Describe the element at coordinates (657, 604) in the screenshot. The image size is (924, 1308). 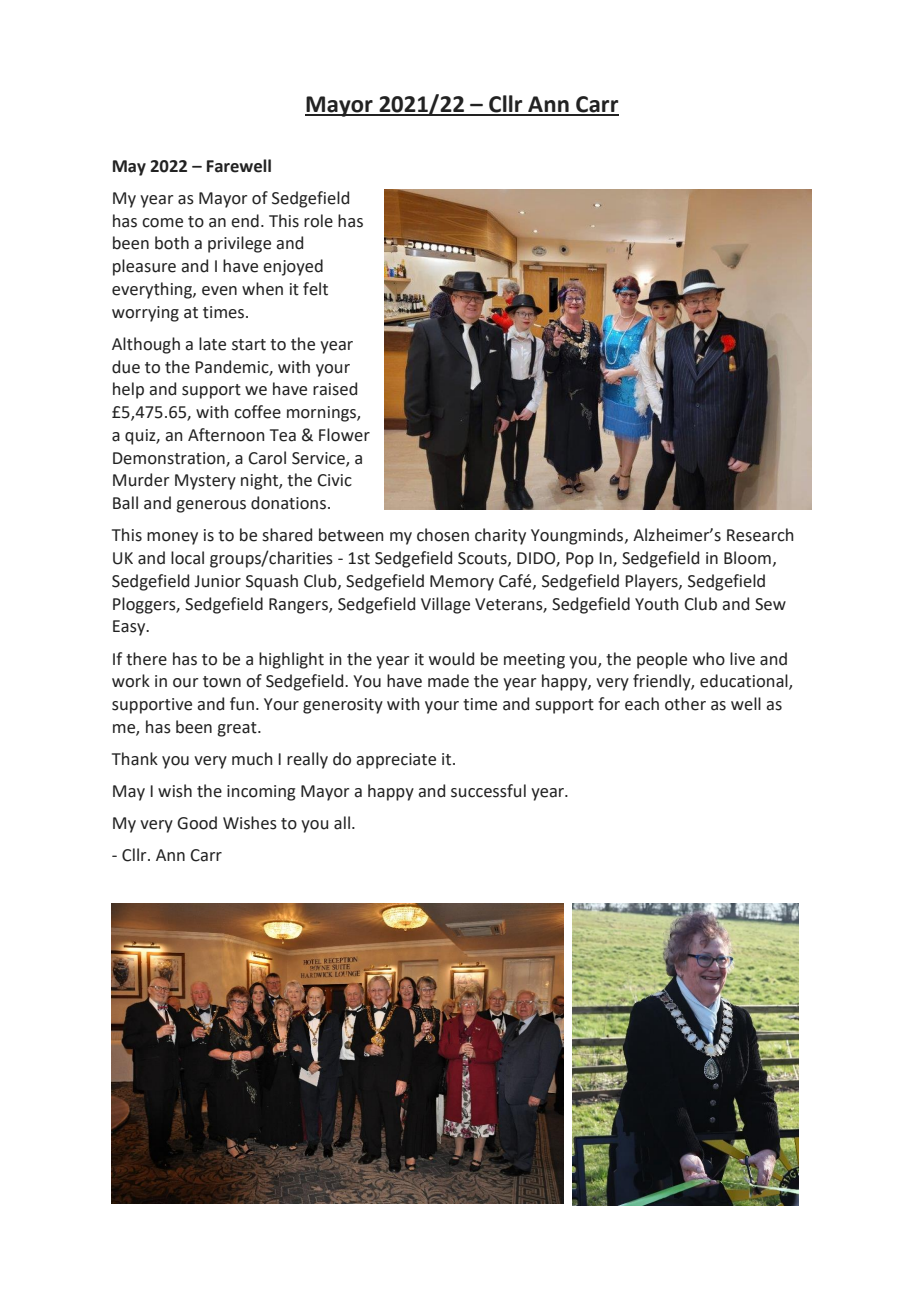
I see `Youth` at that location.
